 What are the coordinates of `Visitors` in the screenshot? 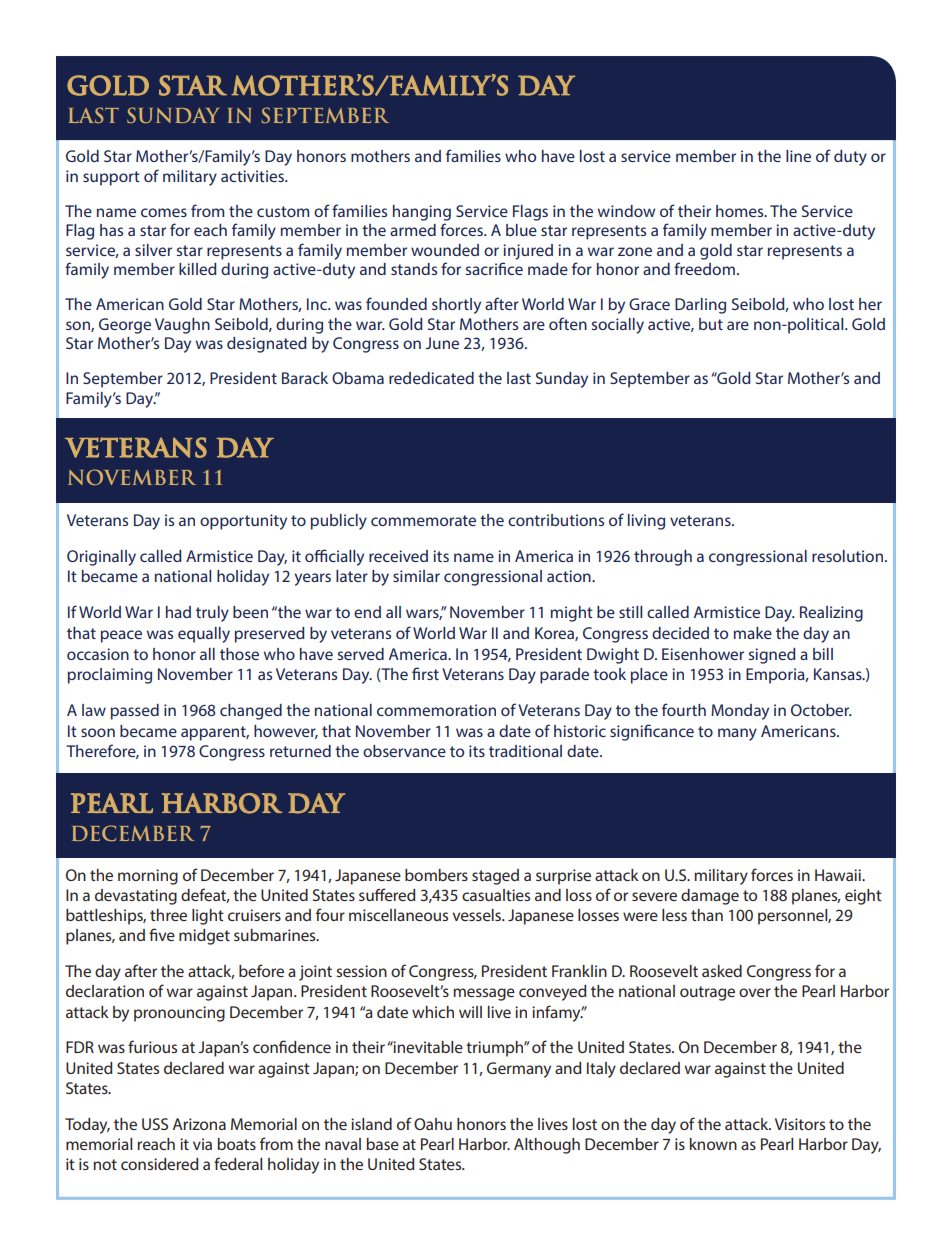 It's located at (800, 1124).
